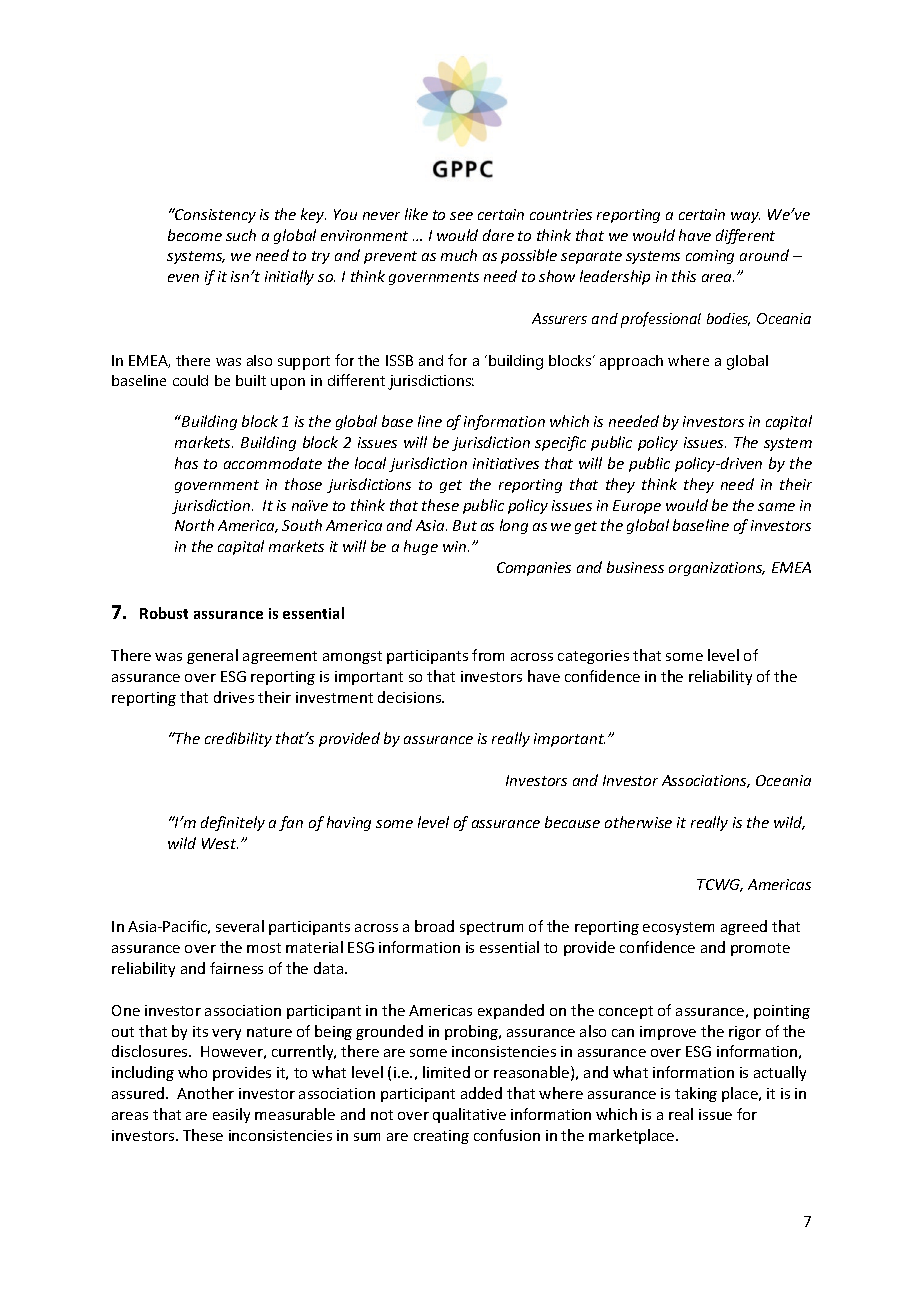  What do you see at coordinates (240, 926) in the screenshot?
I see `several` at bounding box center [240, 926].
